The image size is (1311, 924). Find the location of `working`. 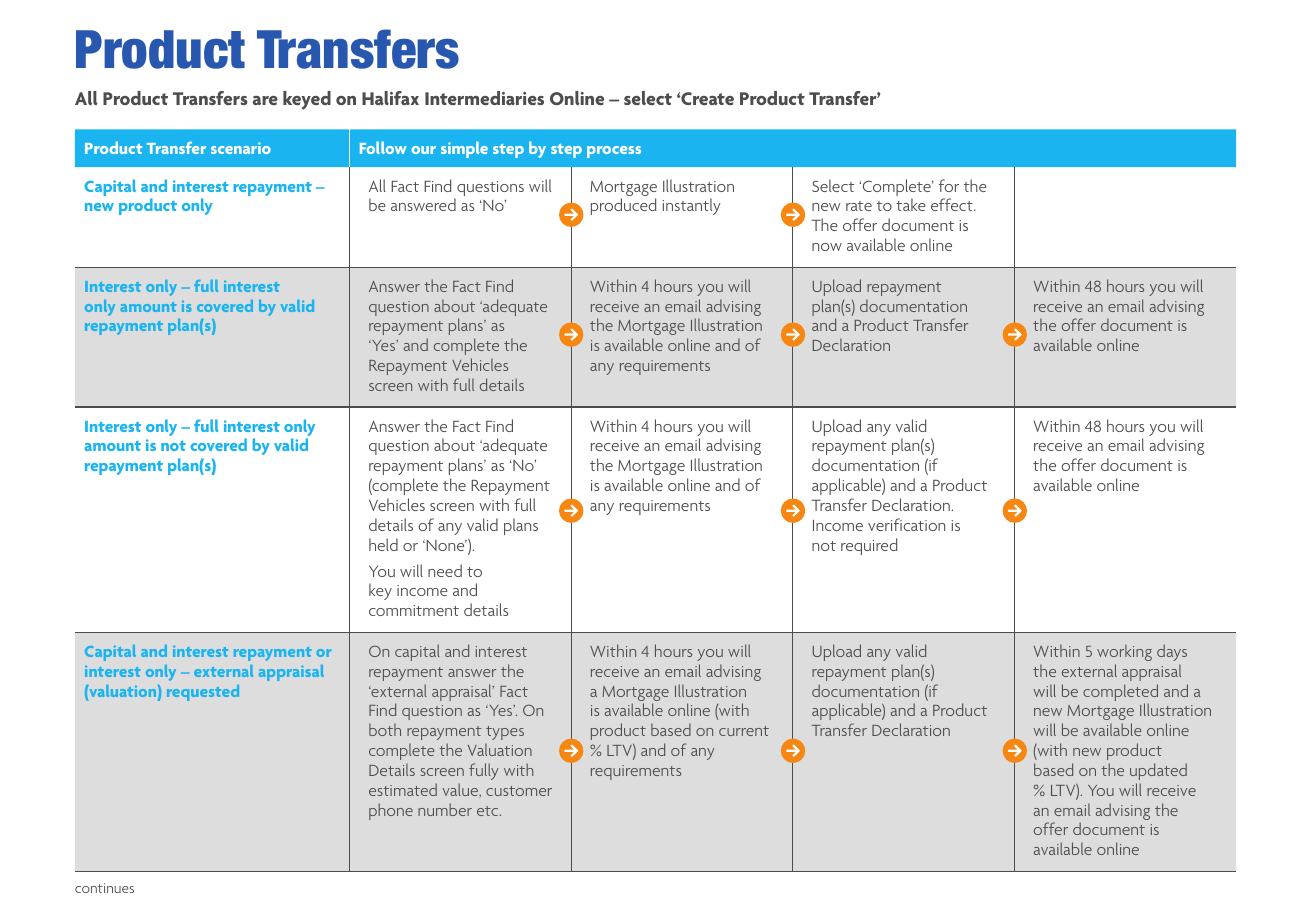

working is located at coordinates (1124, 652).
